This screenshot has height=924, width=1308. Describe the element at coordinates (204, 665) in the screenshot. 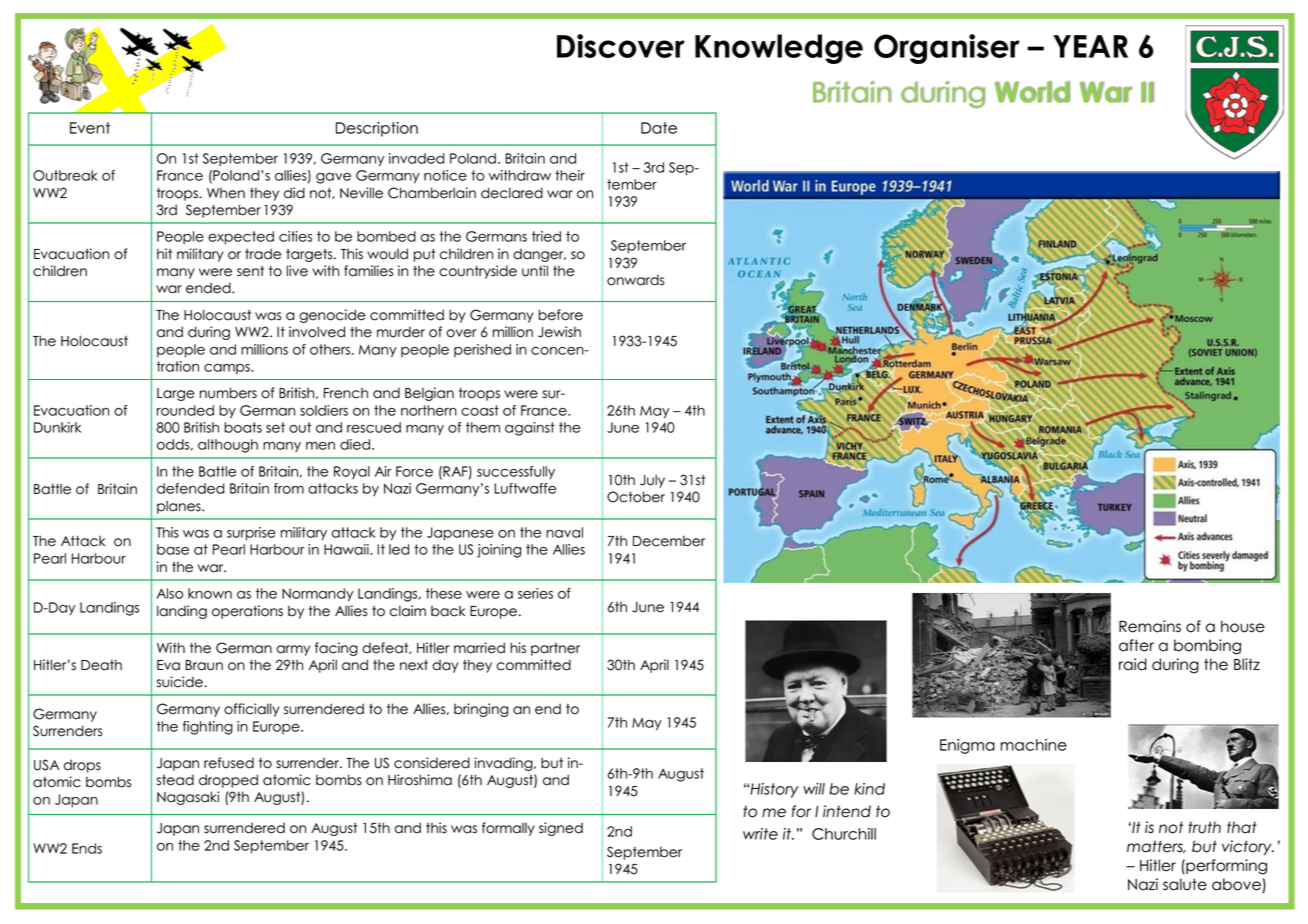

I see `Braun` at that location.
